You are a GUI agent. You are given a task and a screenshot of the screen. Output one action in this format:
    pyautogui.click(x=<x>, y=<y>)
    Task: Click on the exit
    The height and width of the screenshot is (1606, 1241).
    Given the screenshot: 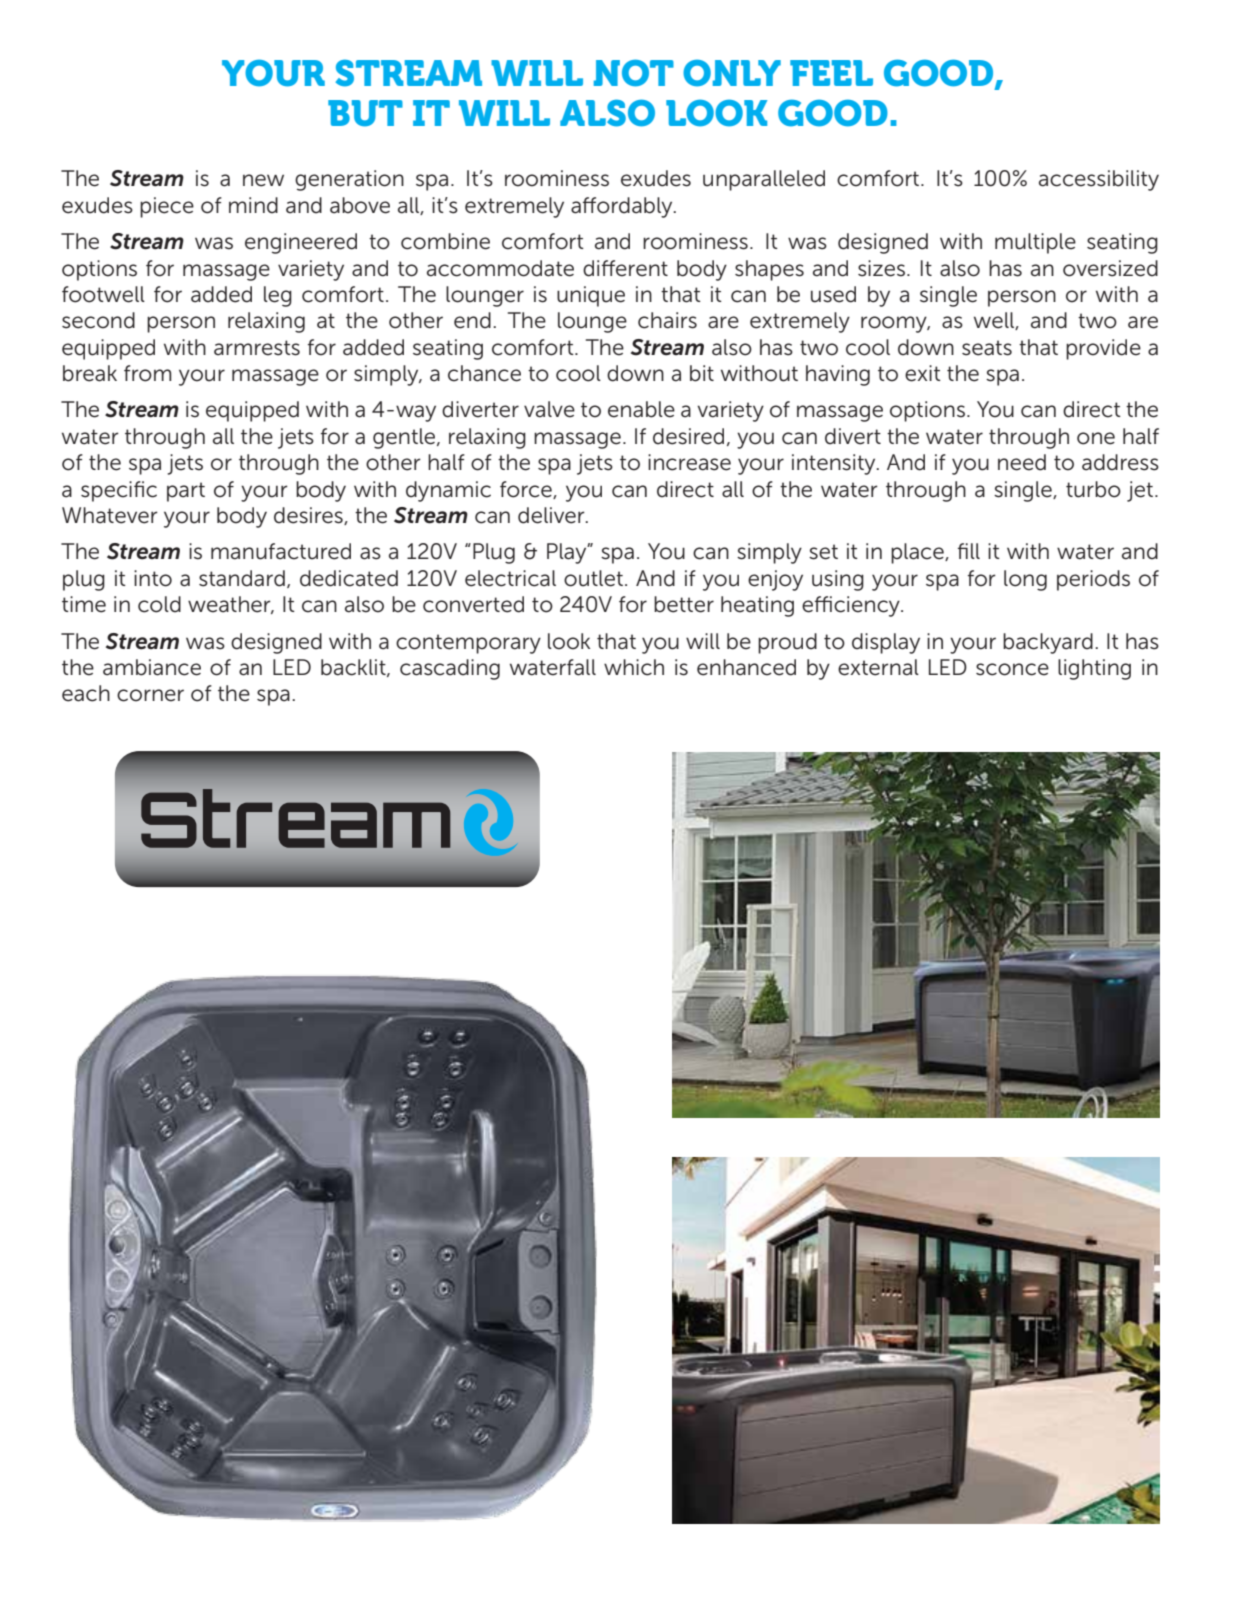 What is the action you would take?
    pyautogui.click(x=923, y=373)
